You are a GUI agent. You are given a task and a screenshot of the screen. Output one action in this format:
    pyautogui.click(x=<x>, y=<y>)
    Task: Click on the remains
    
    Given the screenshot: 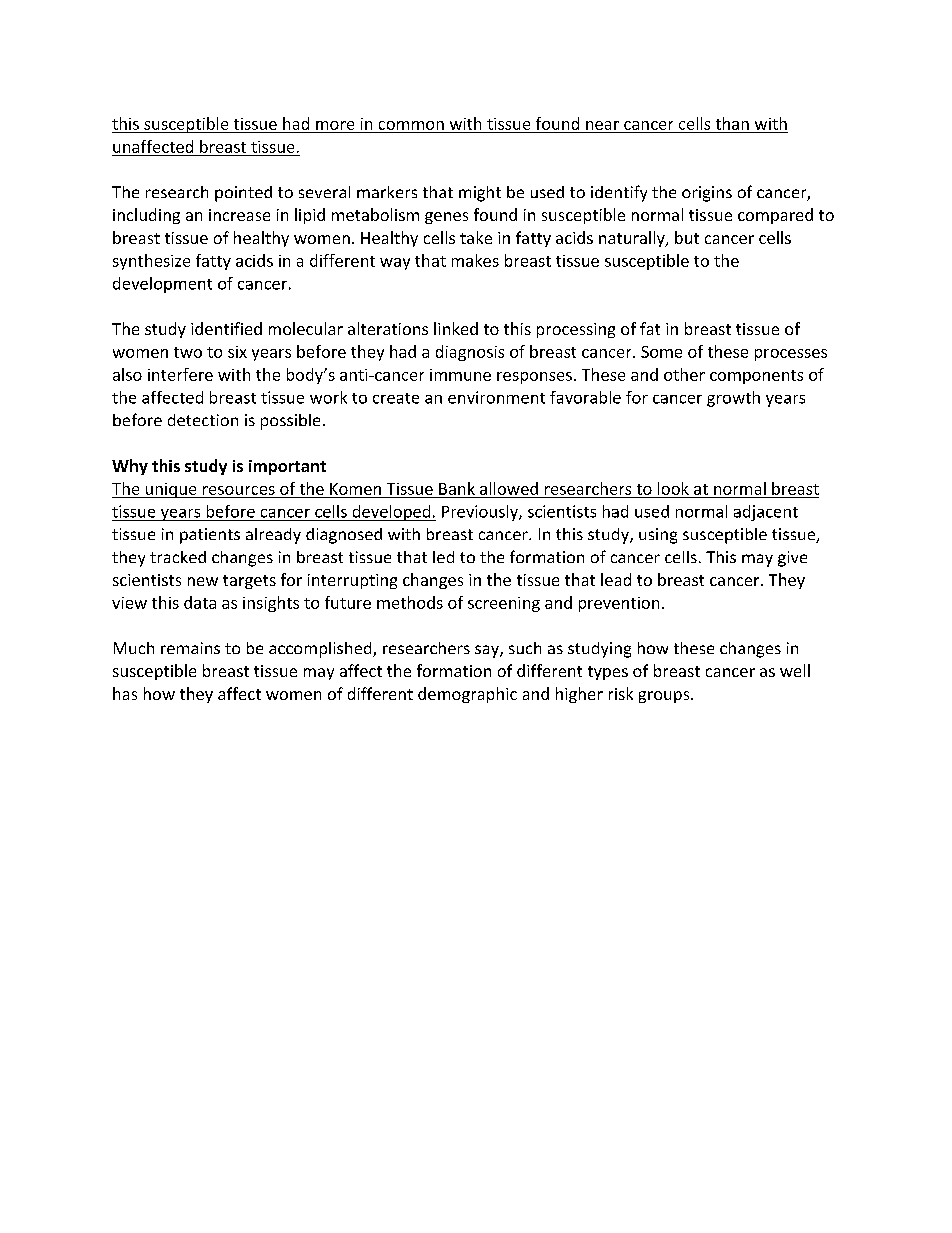 What is the action you would take?
    pyautogui.click(x=190, y=648)
